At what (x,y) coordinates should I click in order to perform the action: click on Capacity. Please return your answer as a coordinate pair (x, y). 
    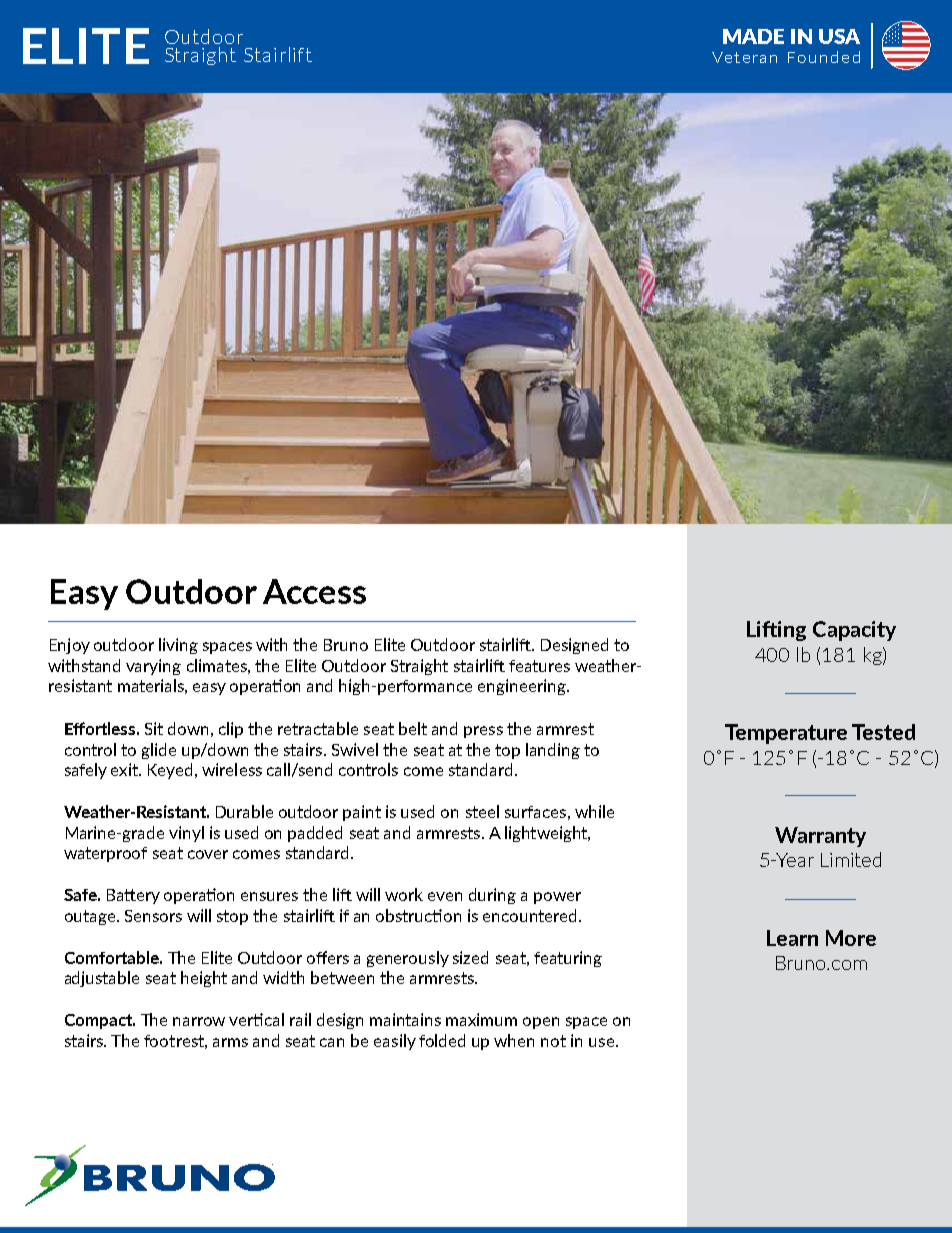
    Looking at the image, I should click on (854, 631).
